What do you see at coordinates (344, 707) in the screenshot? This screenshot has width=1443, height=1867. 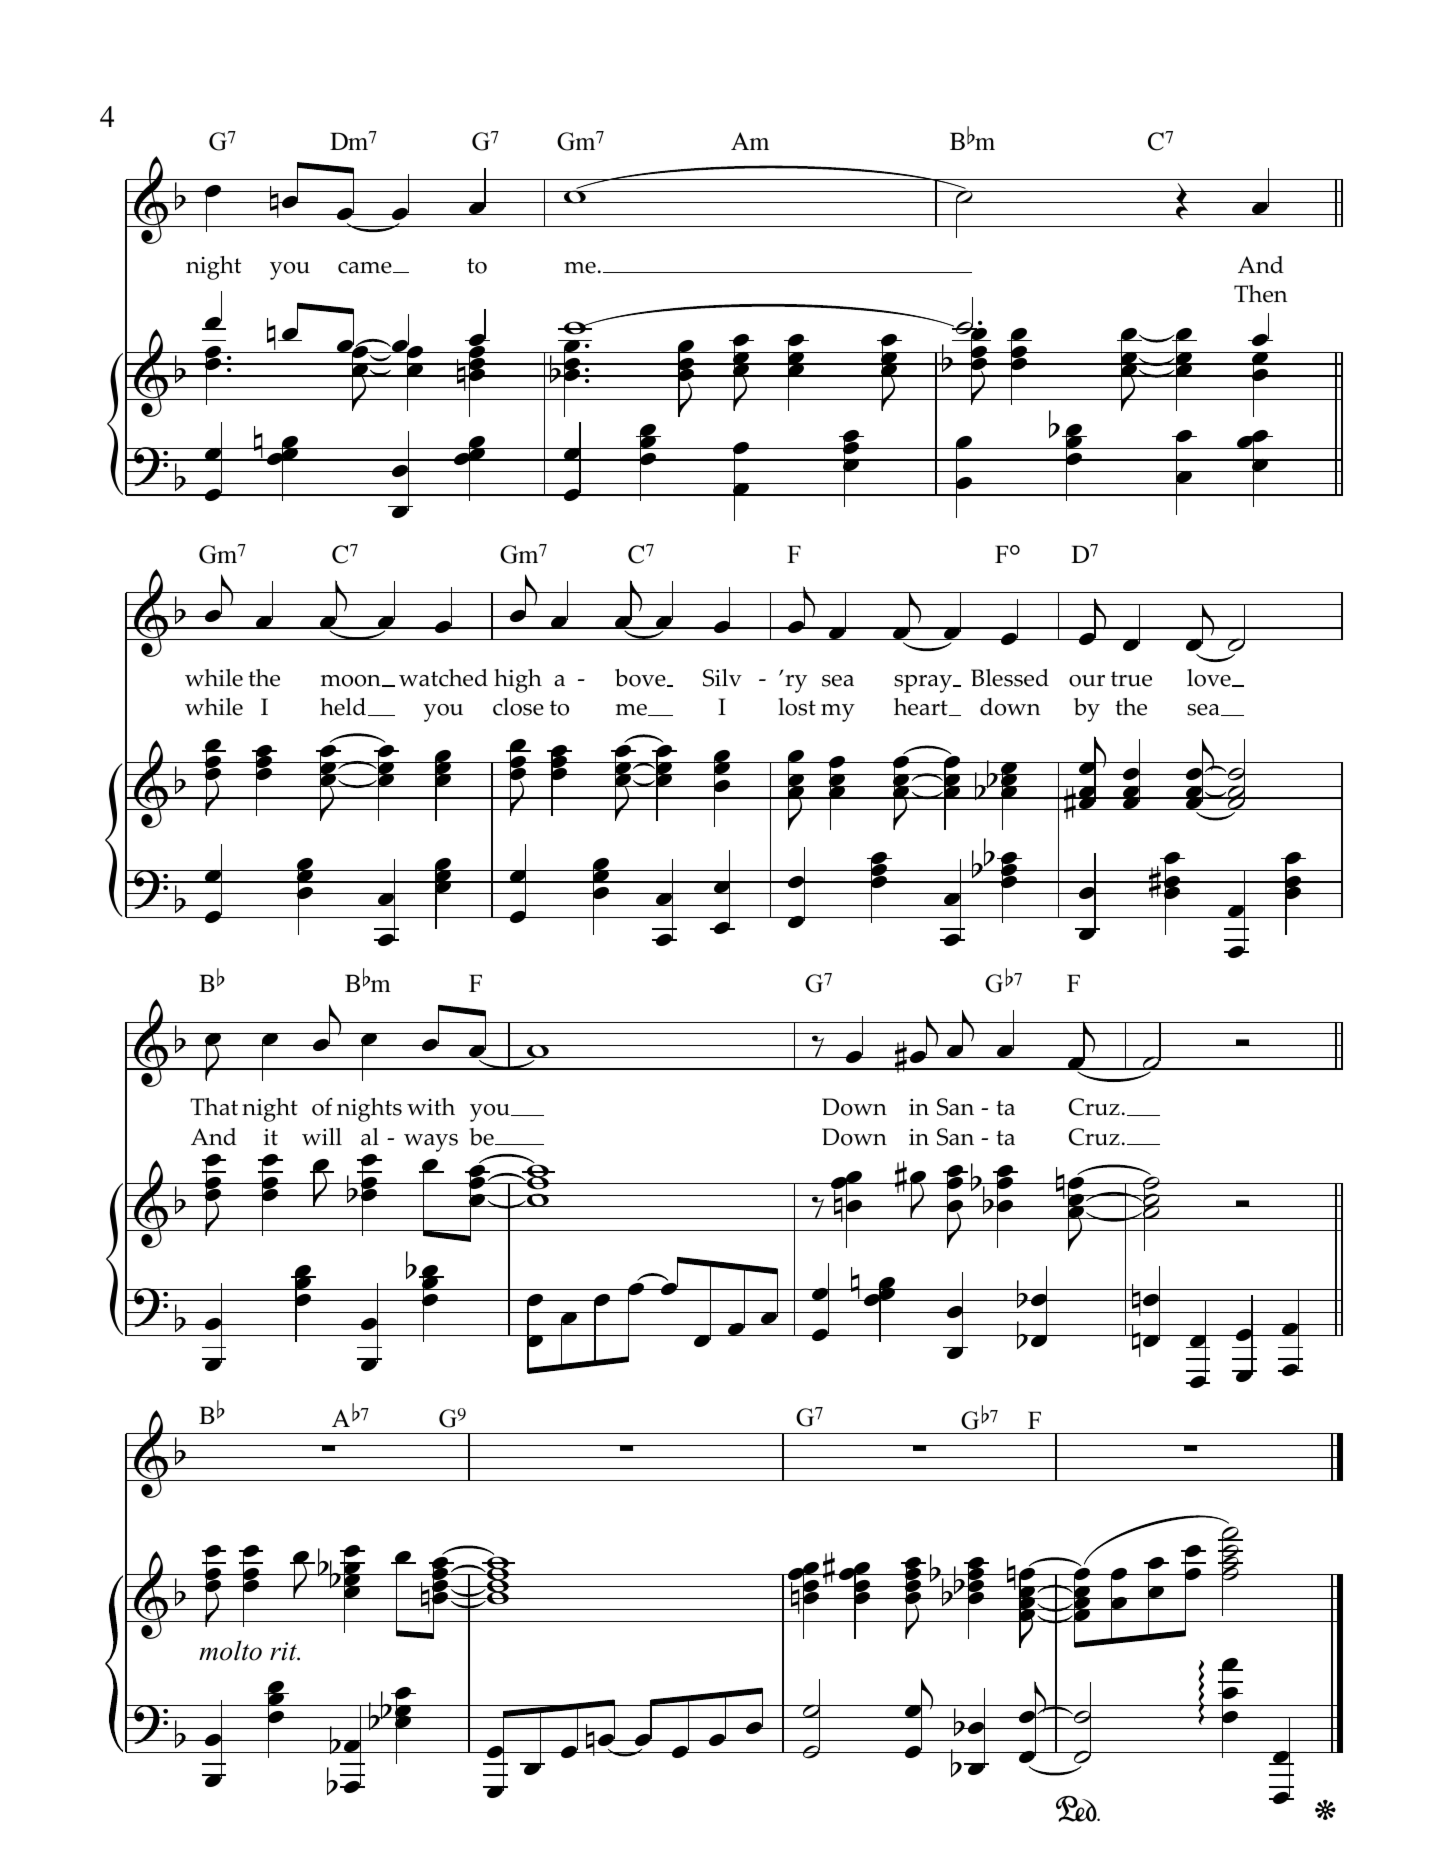 I see `held` at bounding box center [344, 707].
